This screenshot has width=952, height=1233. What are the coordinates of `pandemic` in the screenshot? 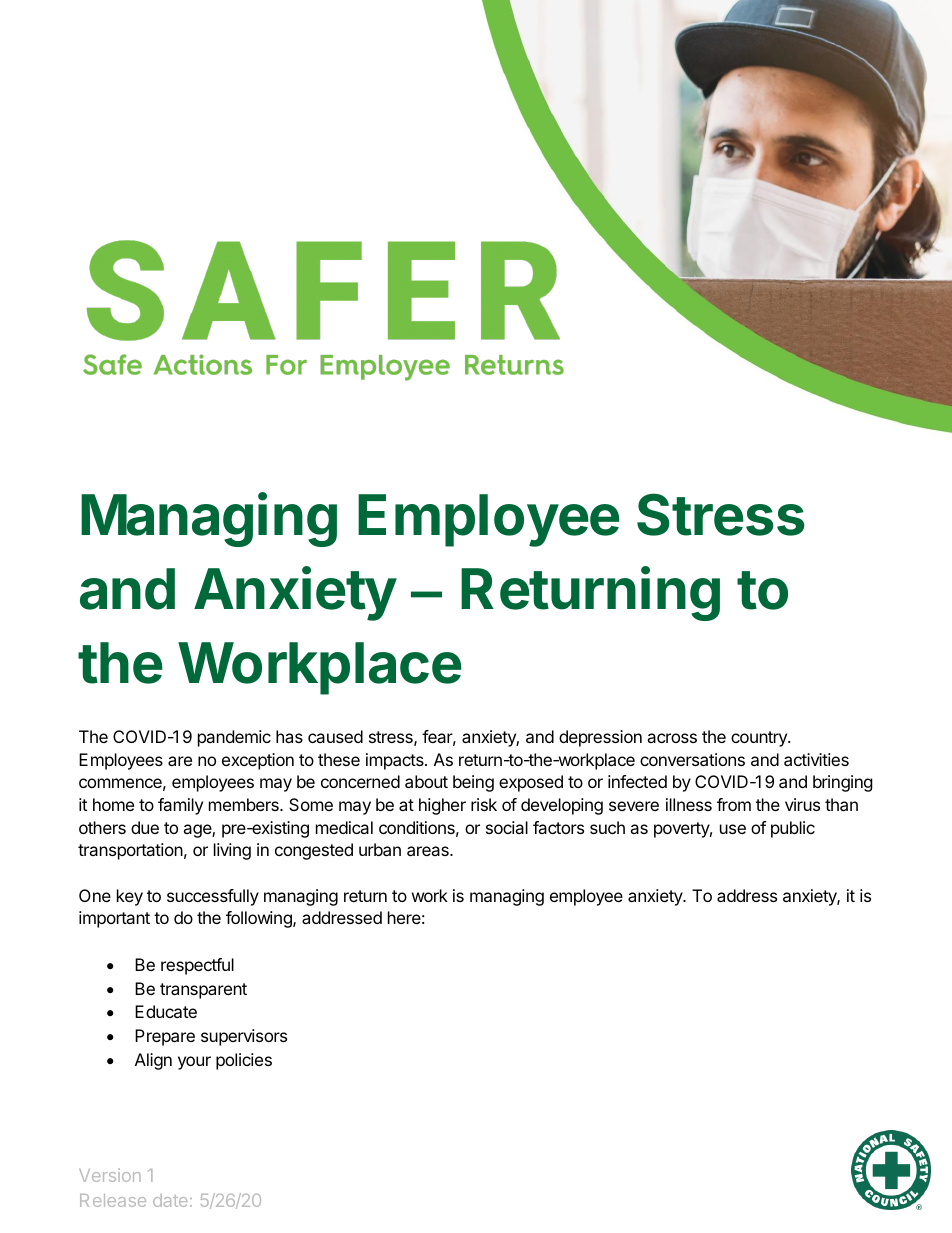 It's located at (234, 738).
